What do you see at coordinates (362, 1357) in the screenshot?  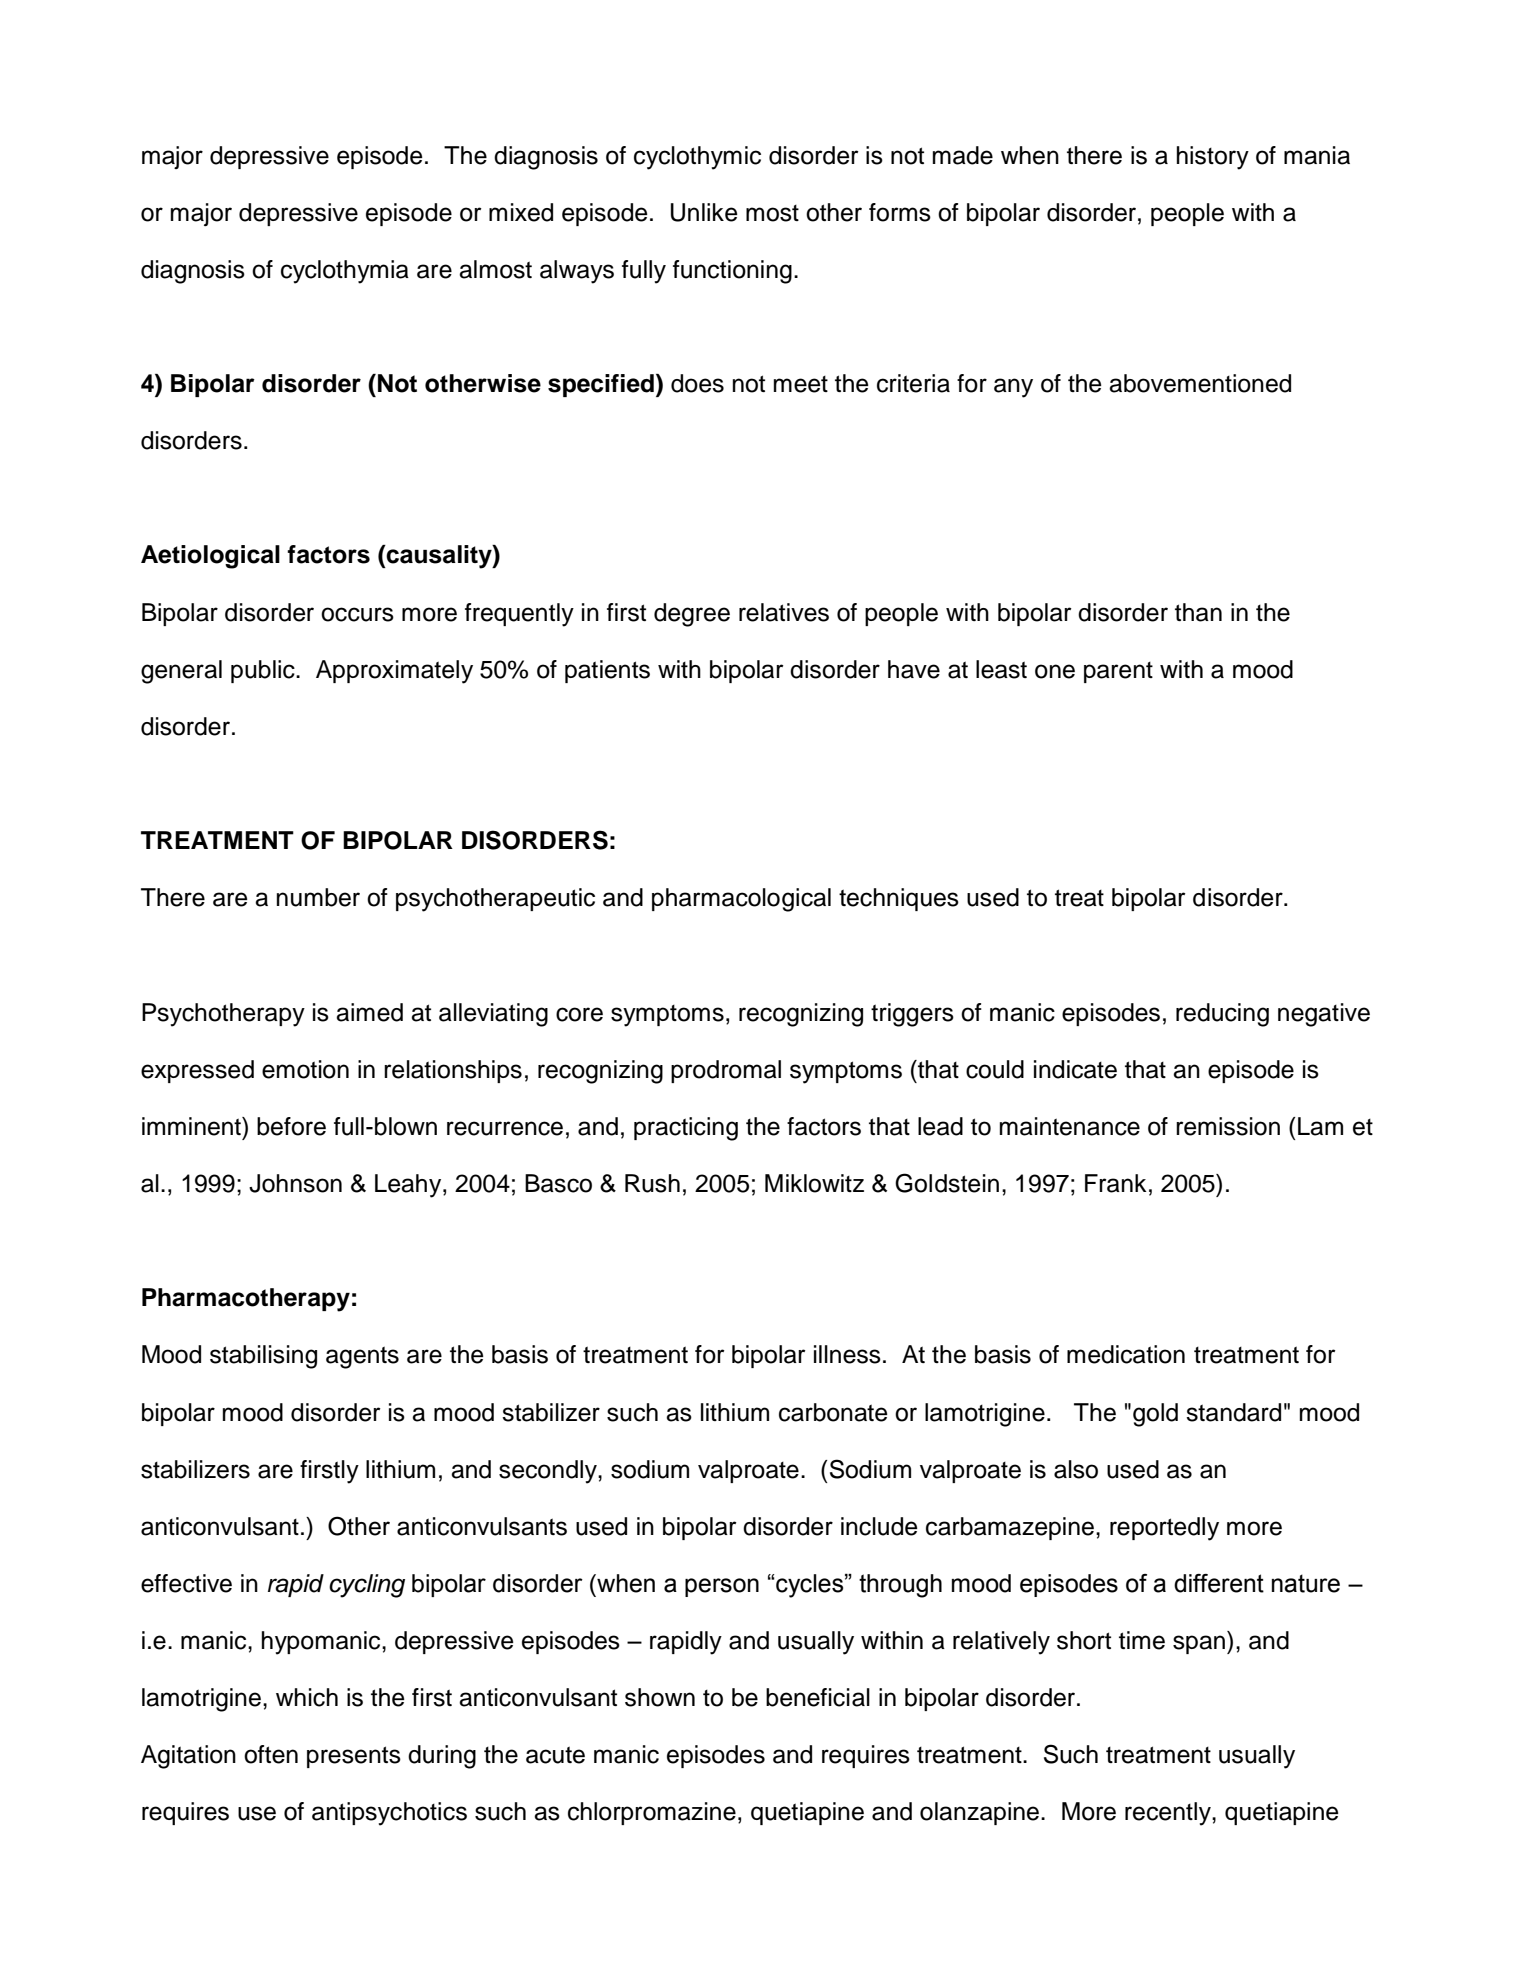 I see `agents` at bounding box center [362, 1357].
